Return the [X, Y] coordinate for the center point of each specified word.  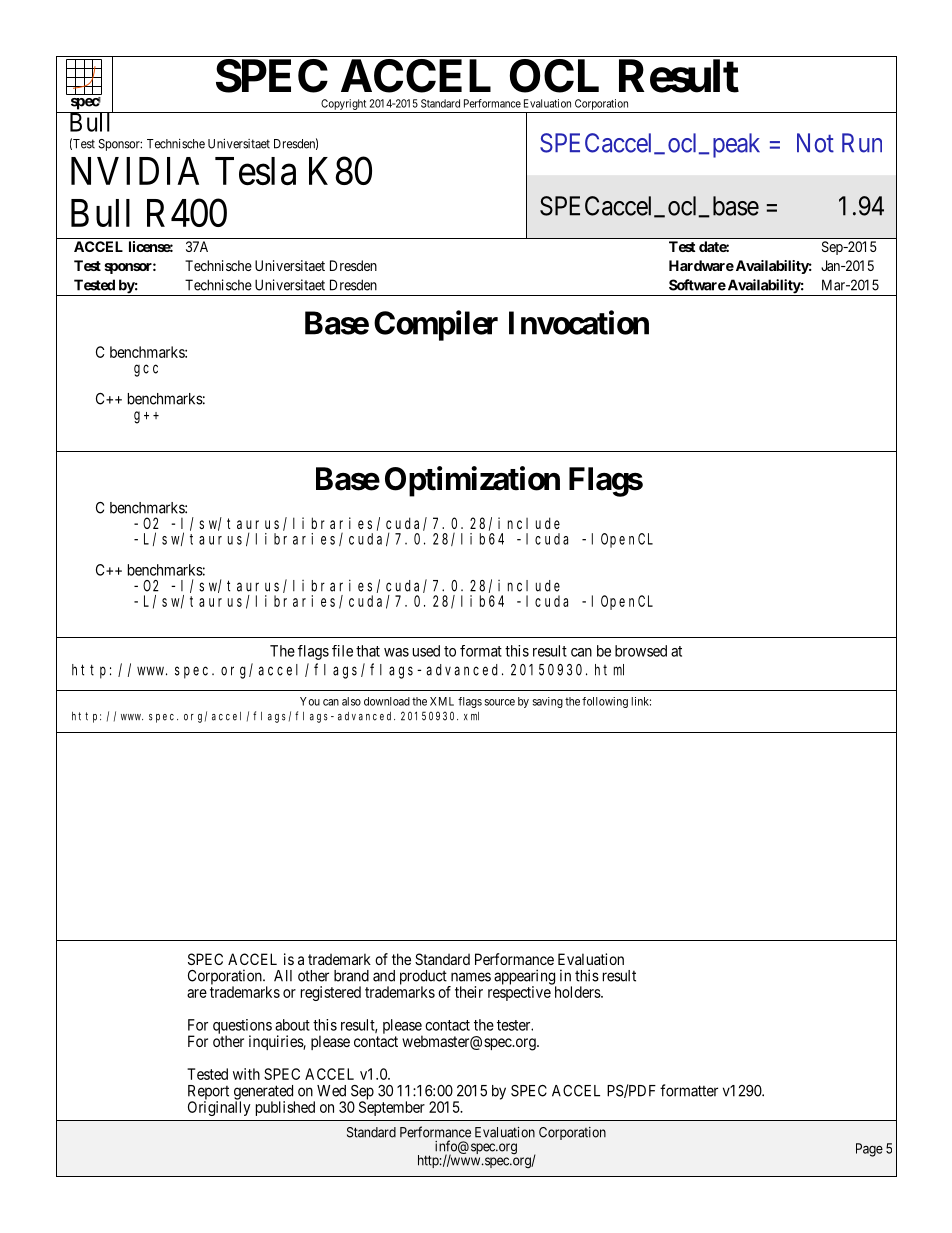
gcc [146, 370]
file [342, 651]
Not [815, 143]
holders [578, 992]
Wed [331, 1091]
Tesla [255, 171]
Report [208, 1093]
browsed [641, 651]
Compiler [436, 325]
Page [869, 1150]
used [426, 651]
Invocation [579, 322]
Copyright [343, 106]
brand [351, 976]
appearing [525, 978]
